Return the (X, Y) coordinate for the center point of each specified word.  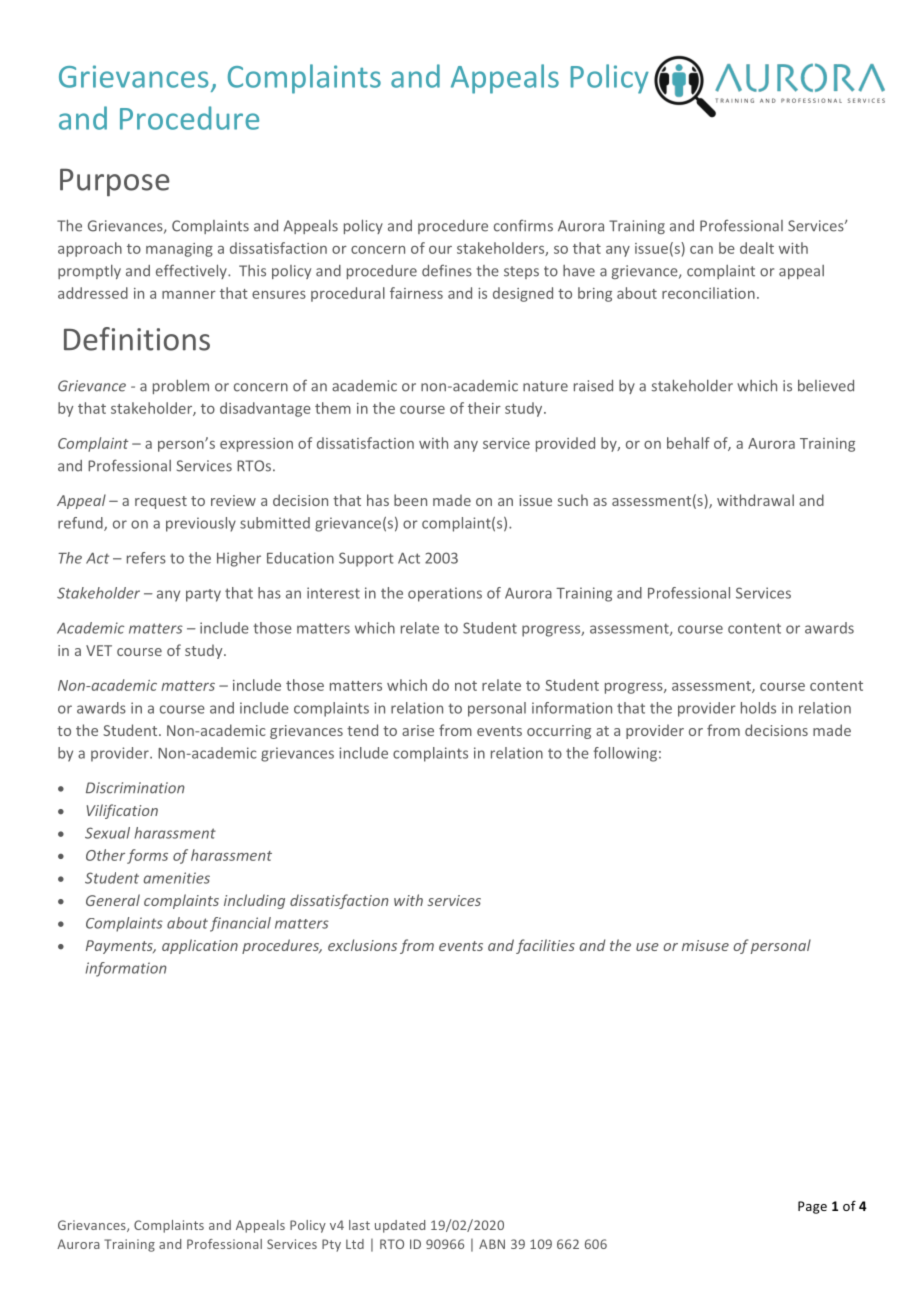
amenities (176, 878)
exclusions (362, 945)
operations (445, 594)
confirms (523, 225)
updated (400, 1226)
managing (179, 250)
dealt (757, 248)
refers (146, 558)
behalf (688, 443)
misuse (705, 945)
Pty (331, 1245)
